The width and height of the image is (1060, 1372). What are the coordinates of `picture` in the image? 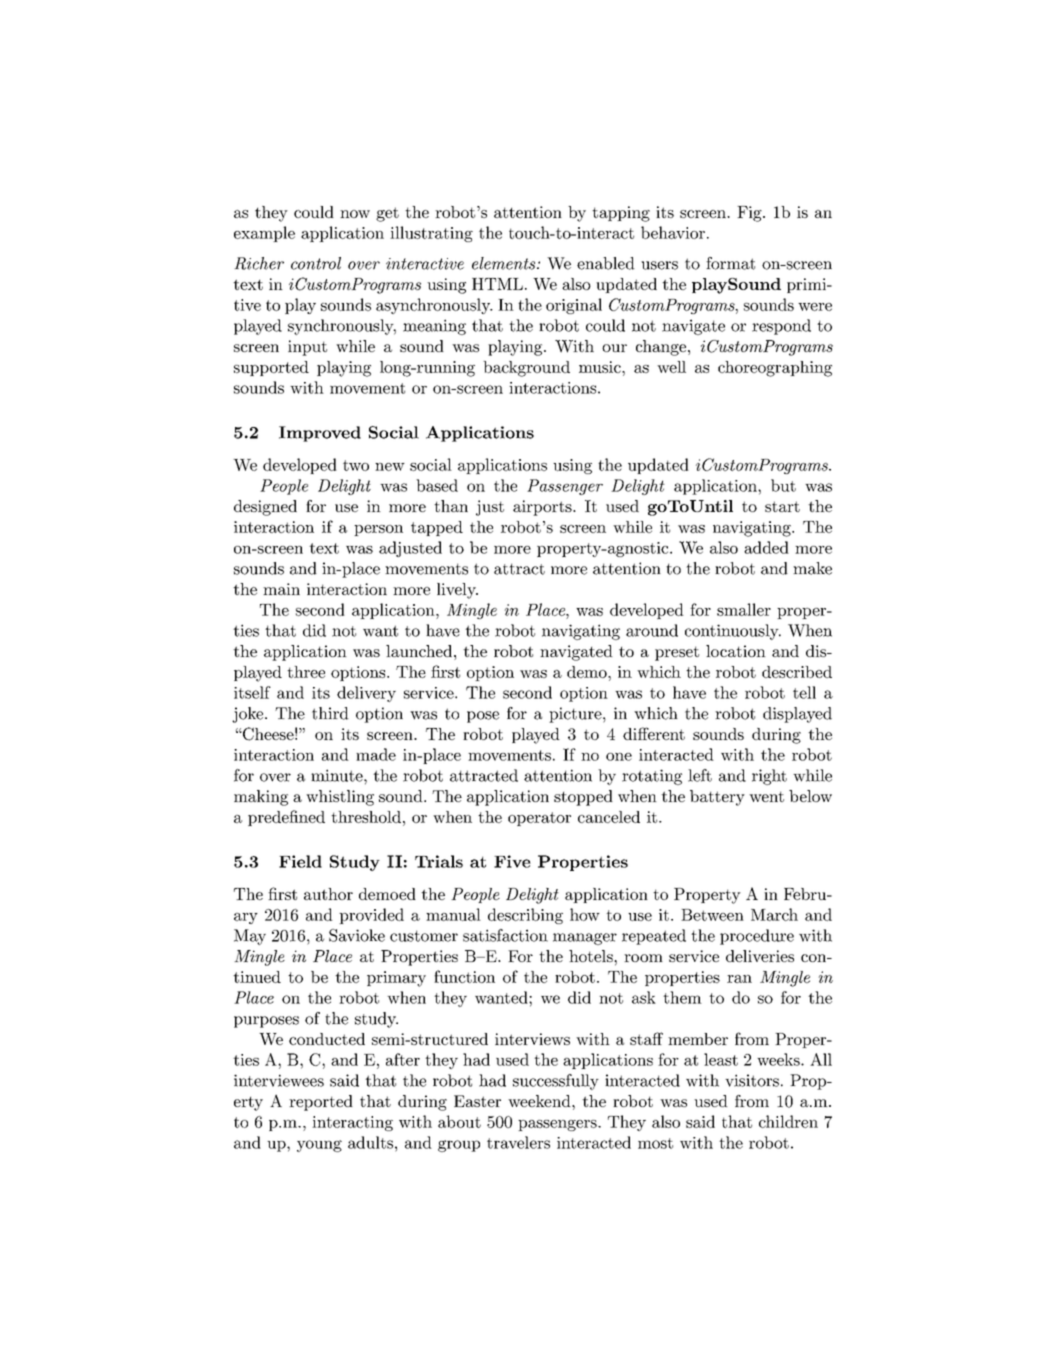 It's located at (576, 715).
